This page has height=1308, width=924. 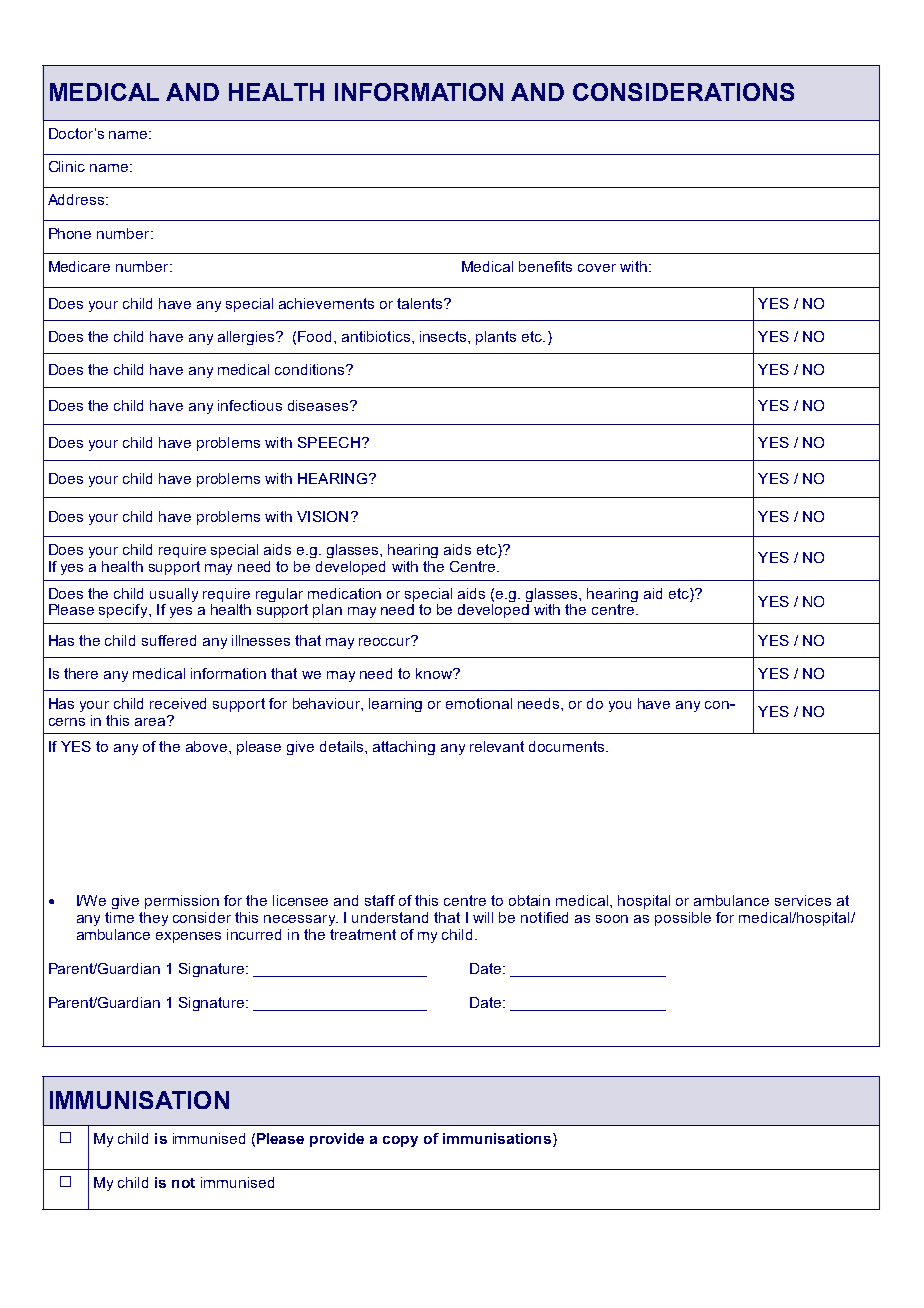 What do you see at coordinates (76, 199) in the page?
I see `Address` at bounding box center [76, 199].
